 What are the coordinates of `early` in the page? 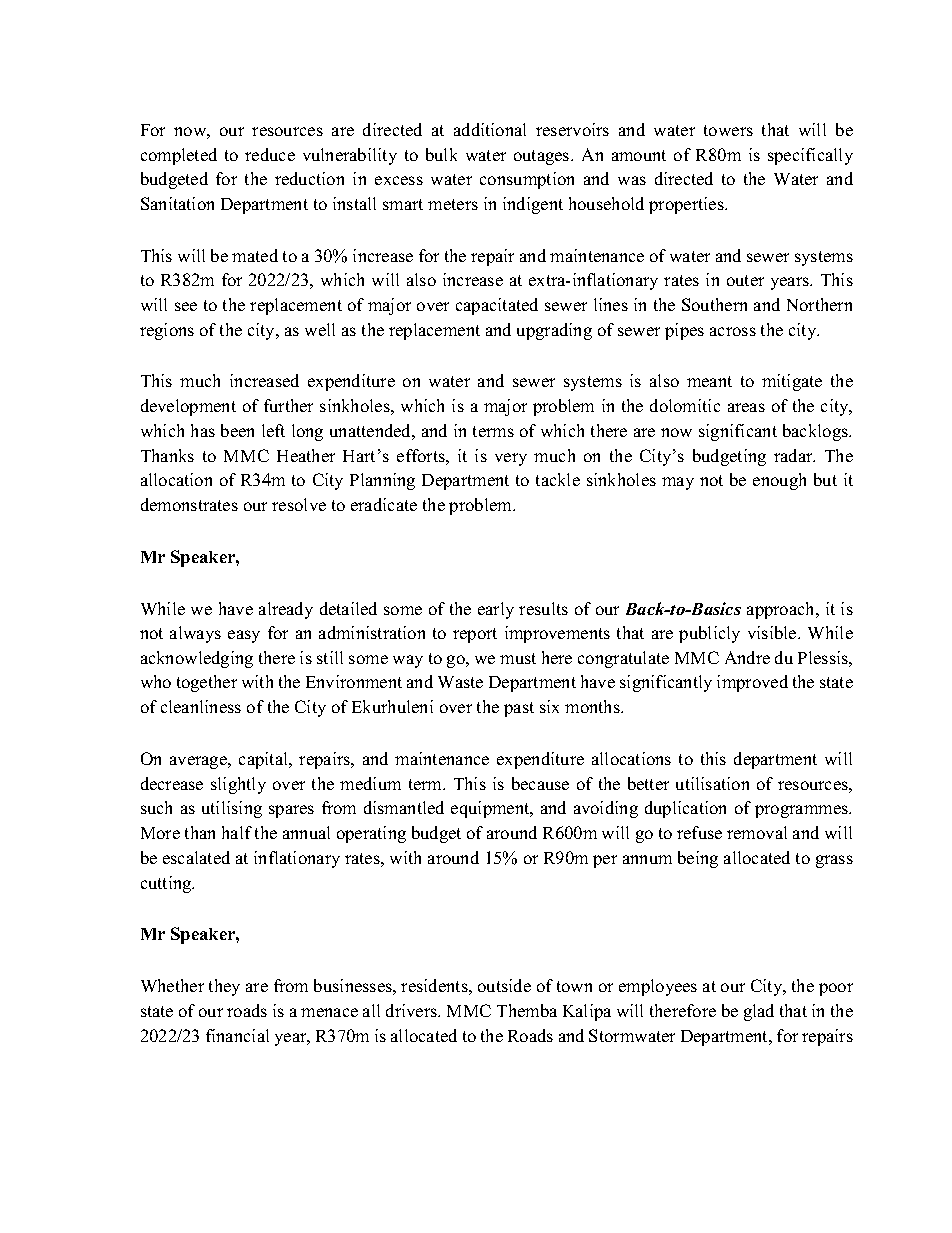 It's located at (496, 610).
